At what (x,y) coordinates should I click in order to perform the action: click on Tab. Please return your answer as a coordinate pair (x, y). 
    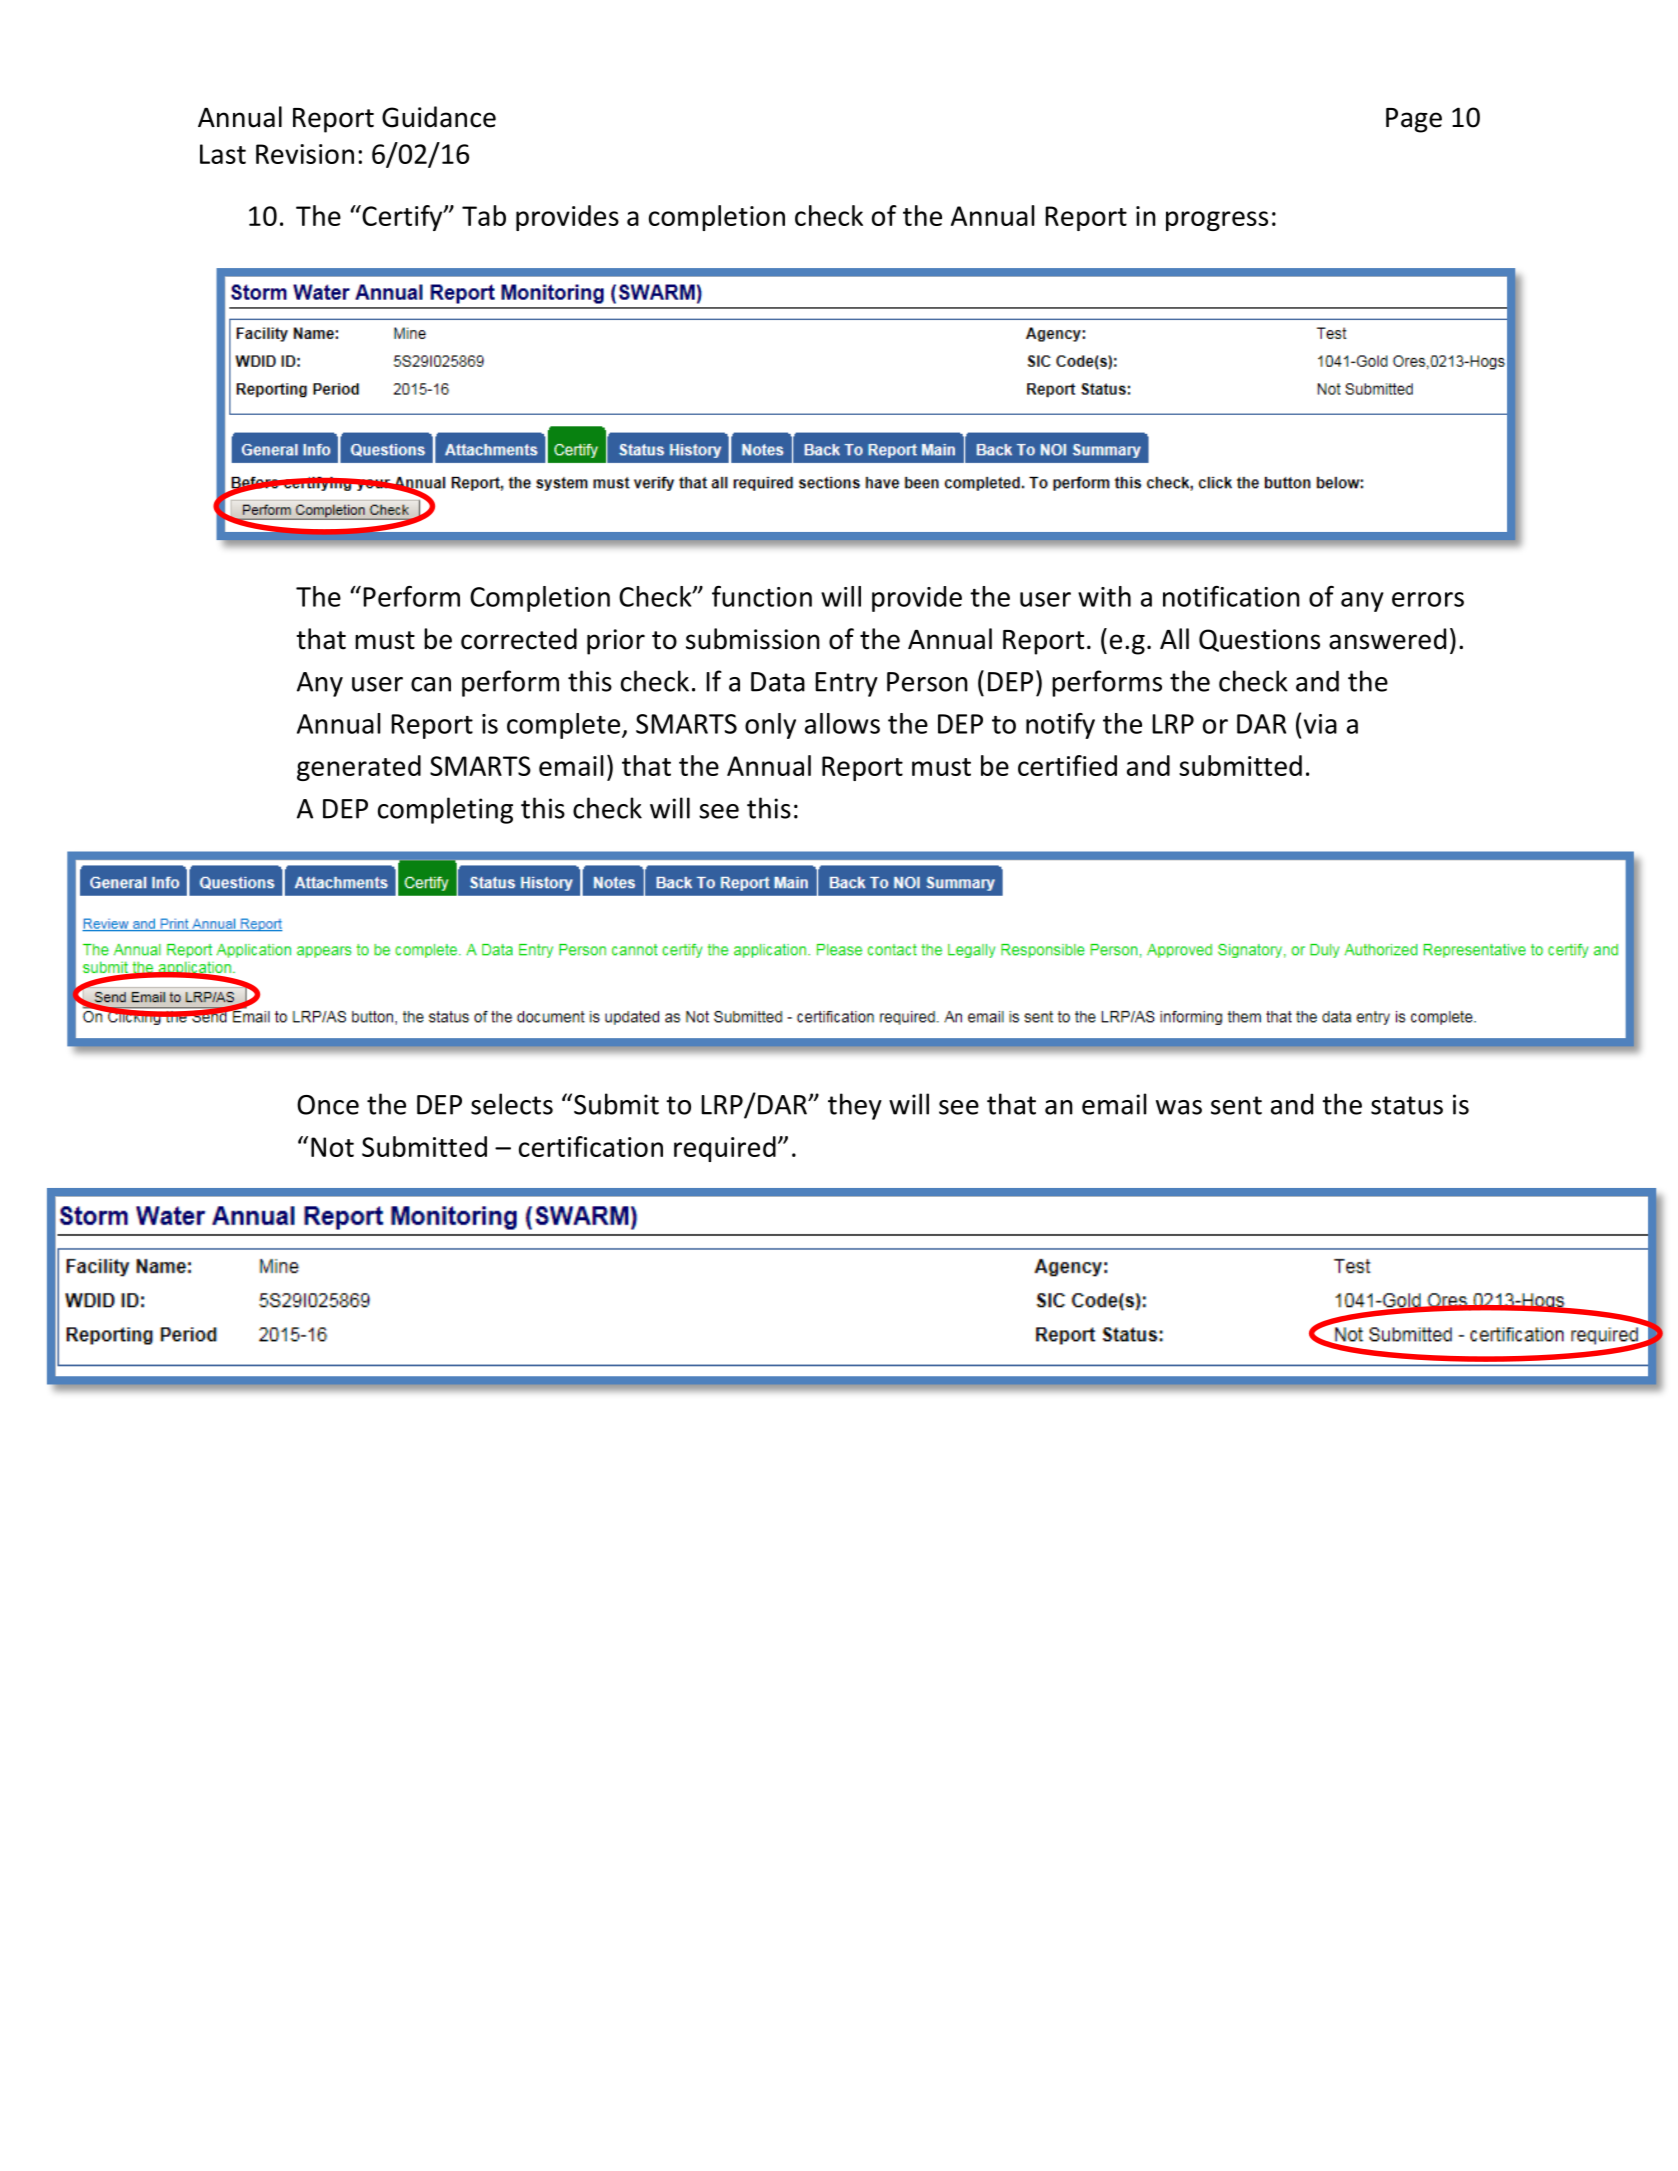
    Looking at the image, I should click on (484, 215).
